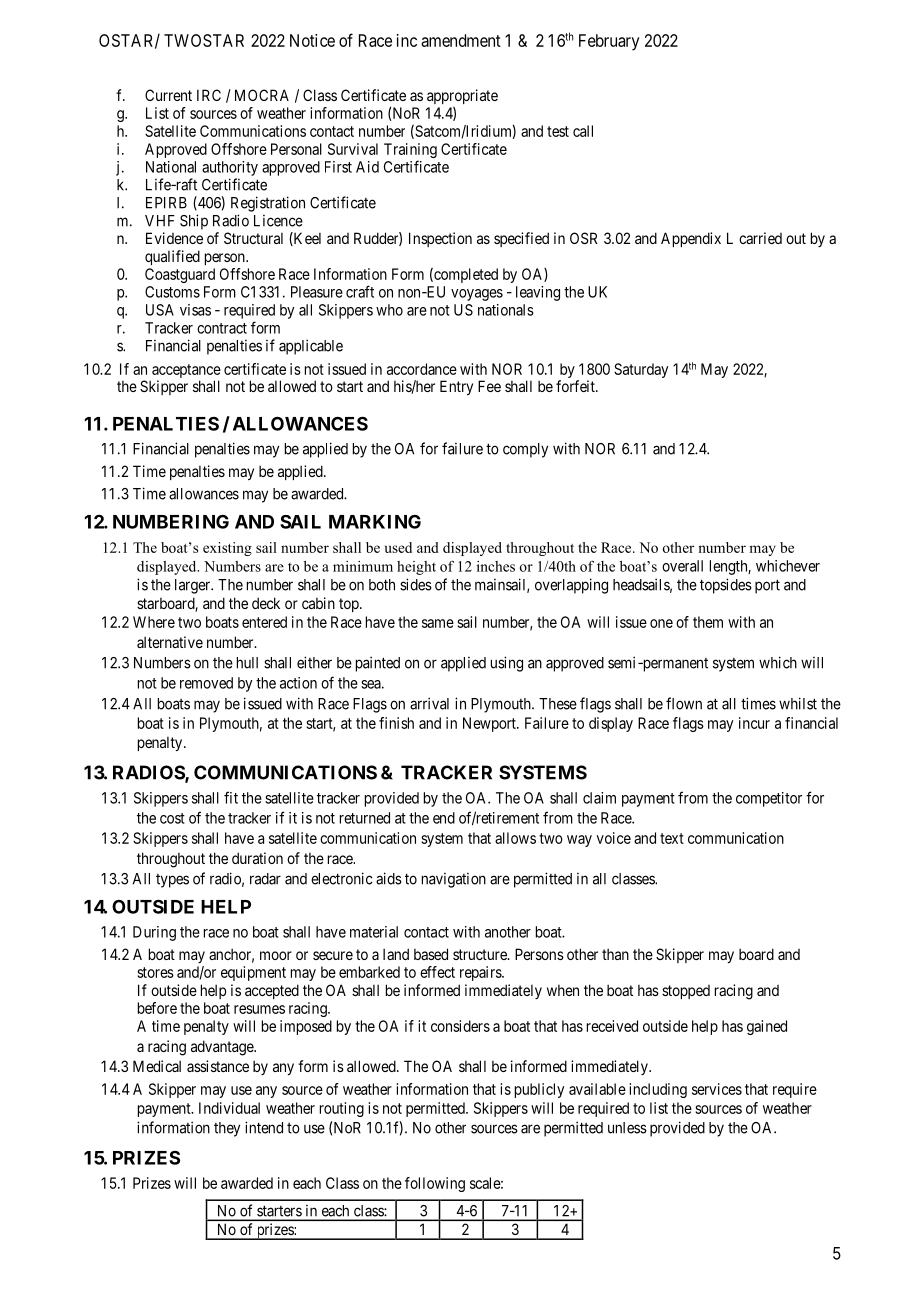  Describe the element at coordinates (525, 450) in the page. I see `comply` at that location.
